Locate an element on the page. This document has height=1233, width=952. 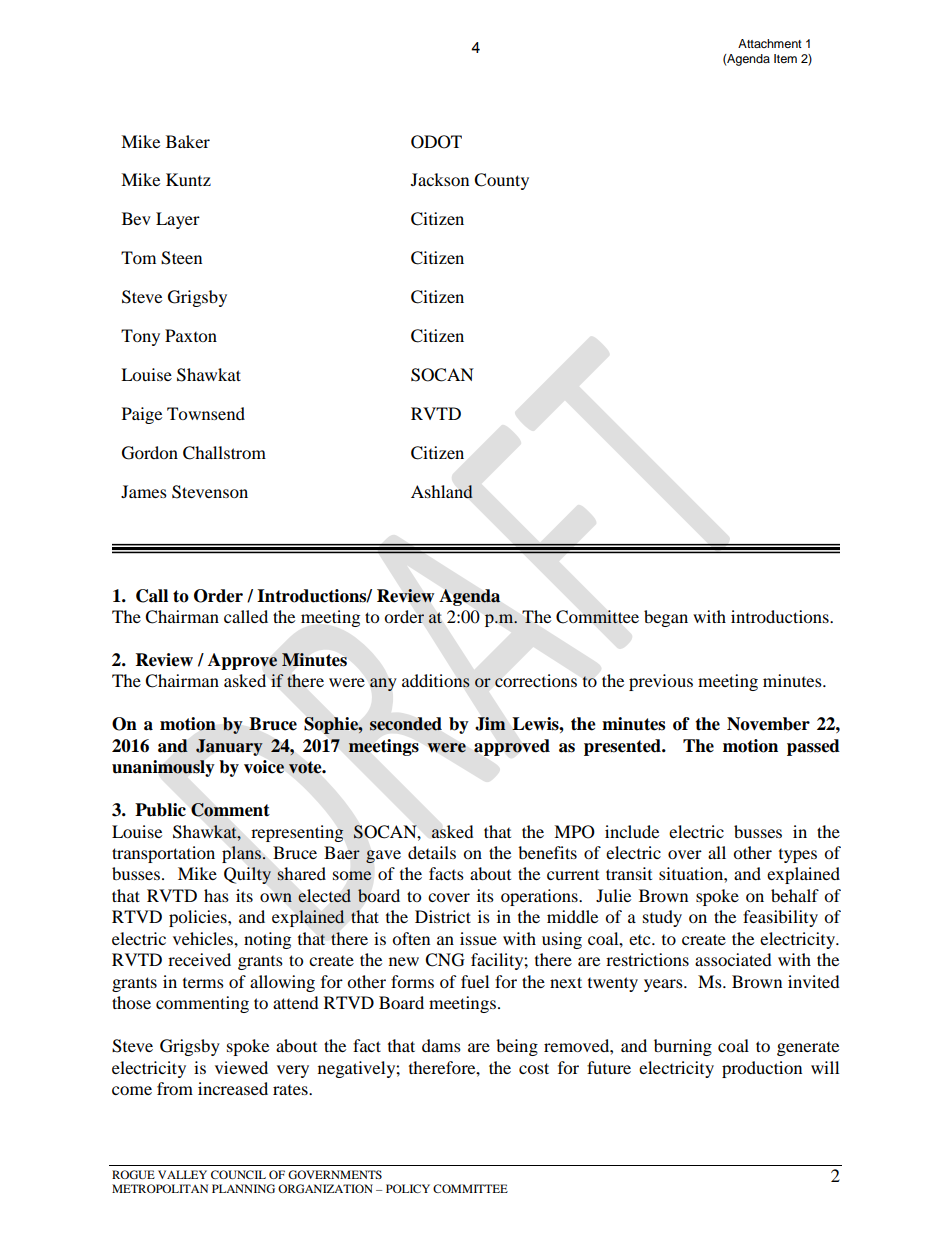
Baker is located at coordinates (188, 141).
